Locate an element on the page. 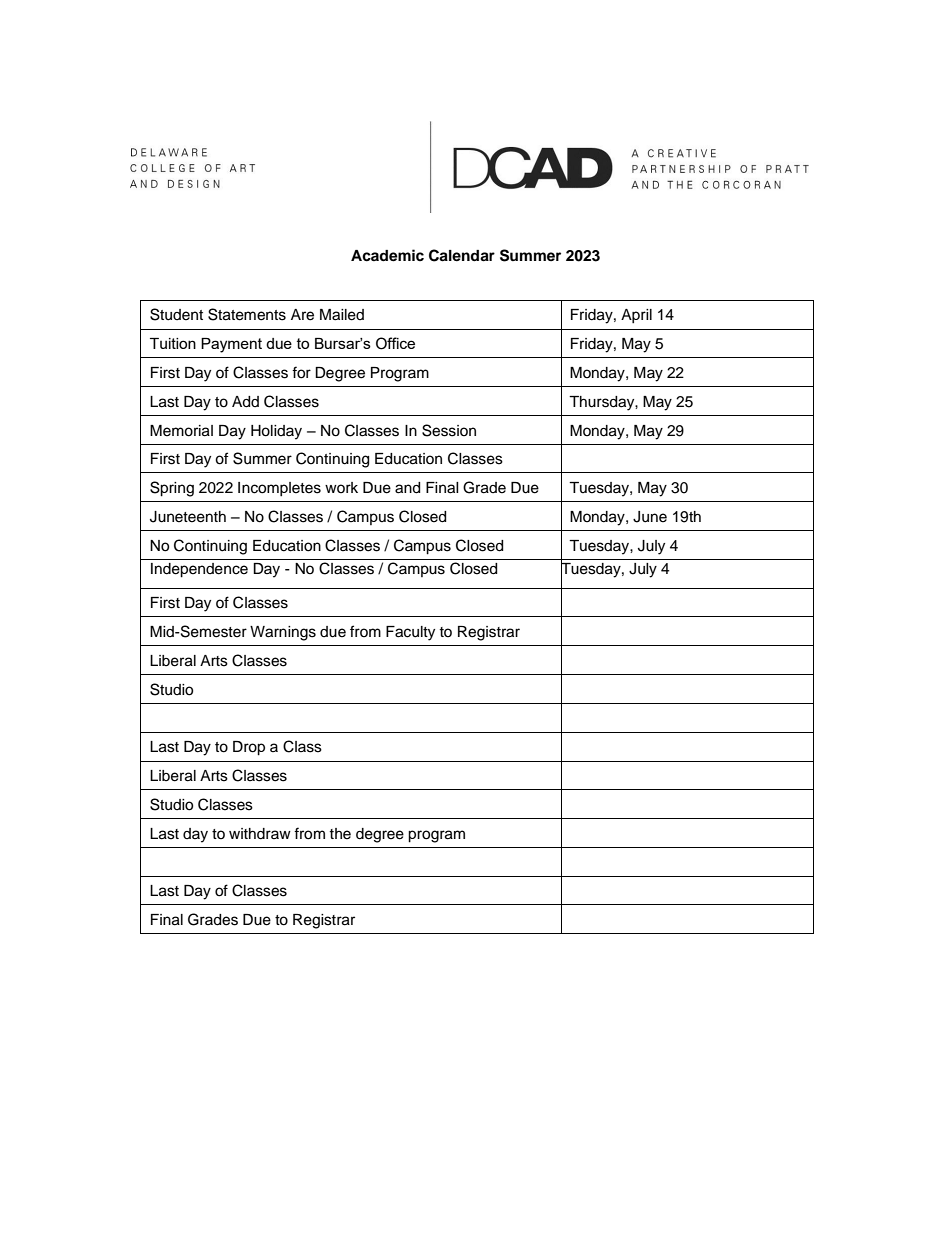  Statements is located at coordinates (247, 314).
